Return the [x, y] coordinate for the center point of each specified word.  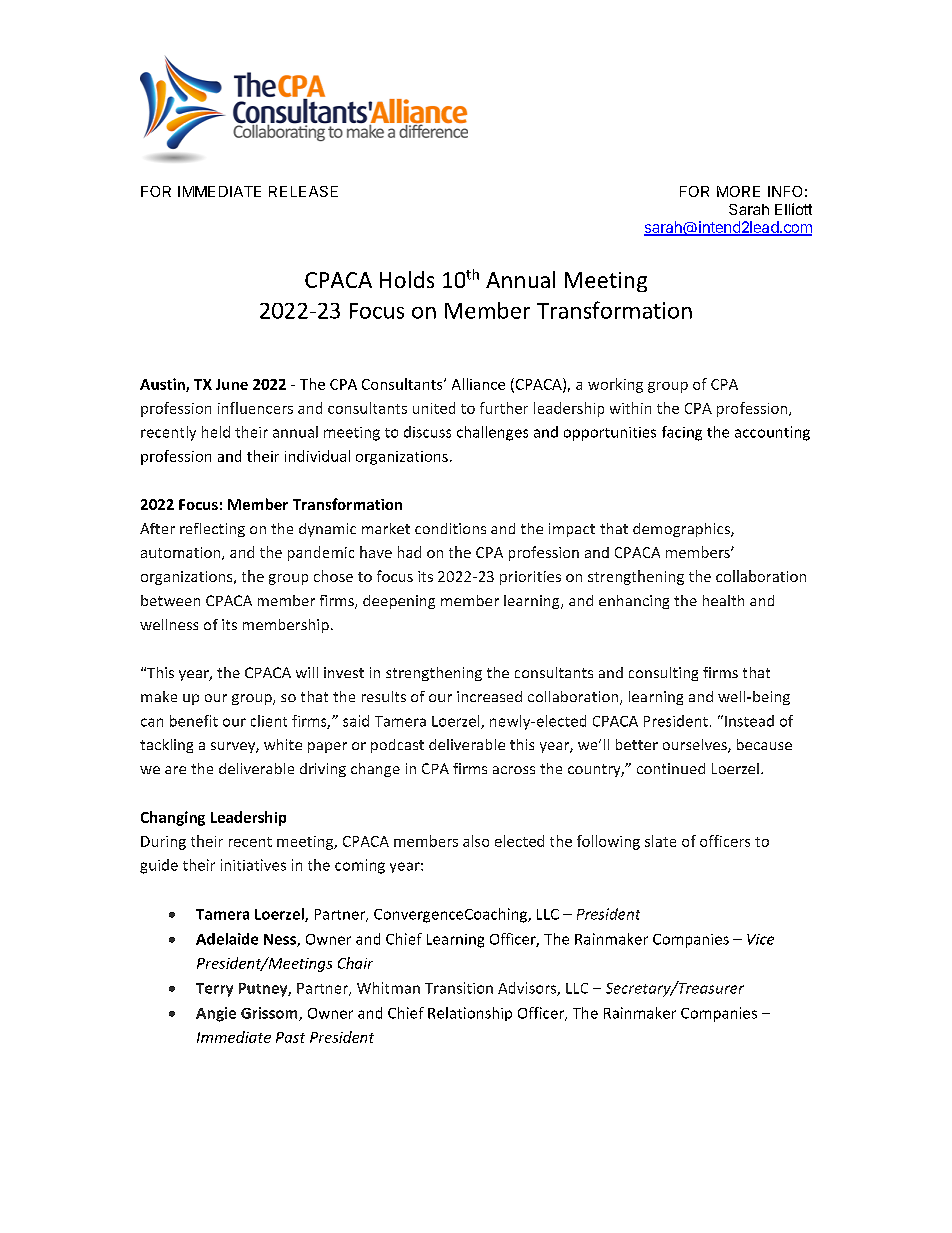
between [170, 600]
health [723, 600]
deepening [399, 602]
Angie [216, 1014]
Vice [760, 939]
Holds [407, 279]
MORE [738, 191]
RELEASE [303, 191]
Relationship [470, 1014]
